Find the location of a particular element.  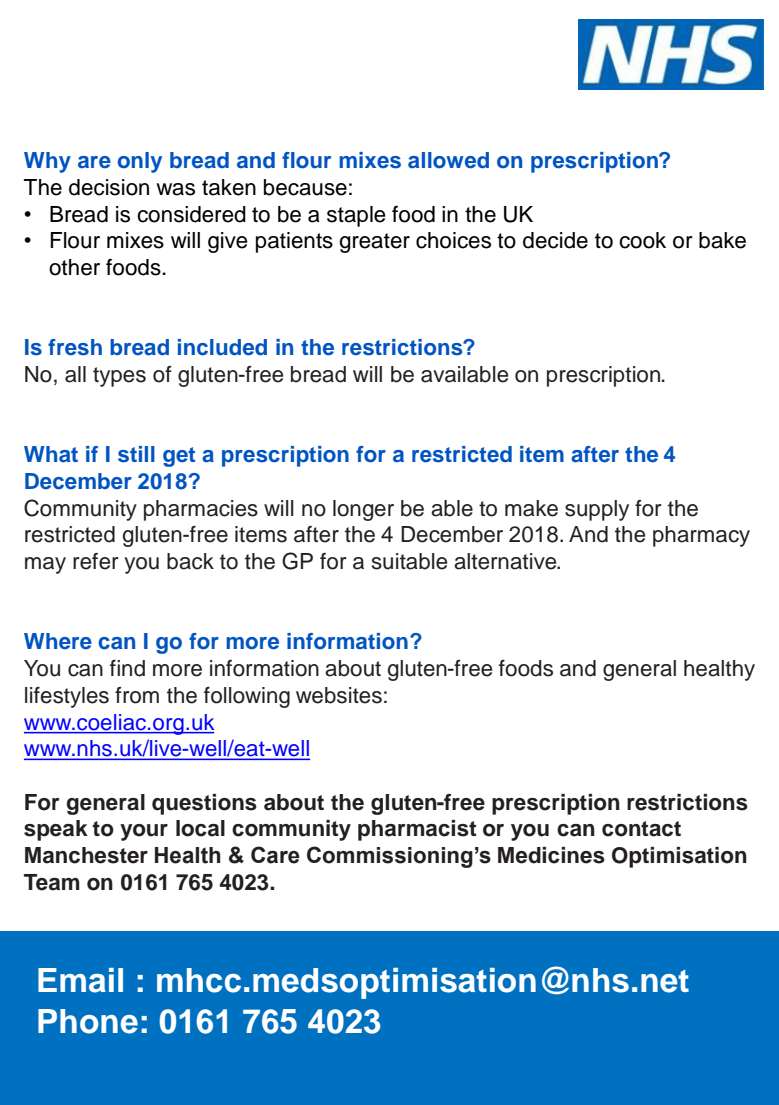

decision is located at coordinates (109, 187).
